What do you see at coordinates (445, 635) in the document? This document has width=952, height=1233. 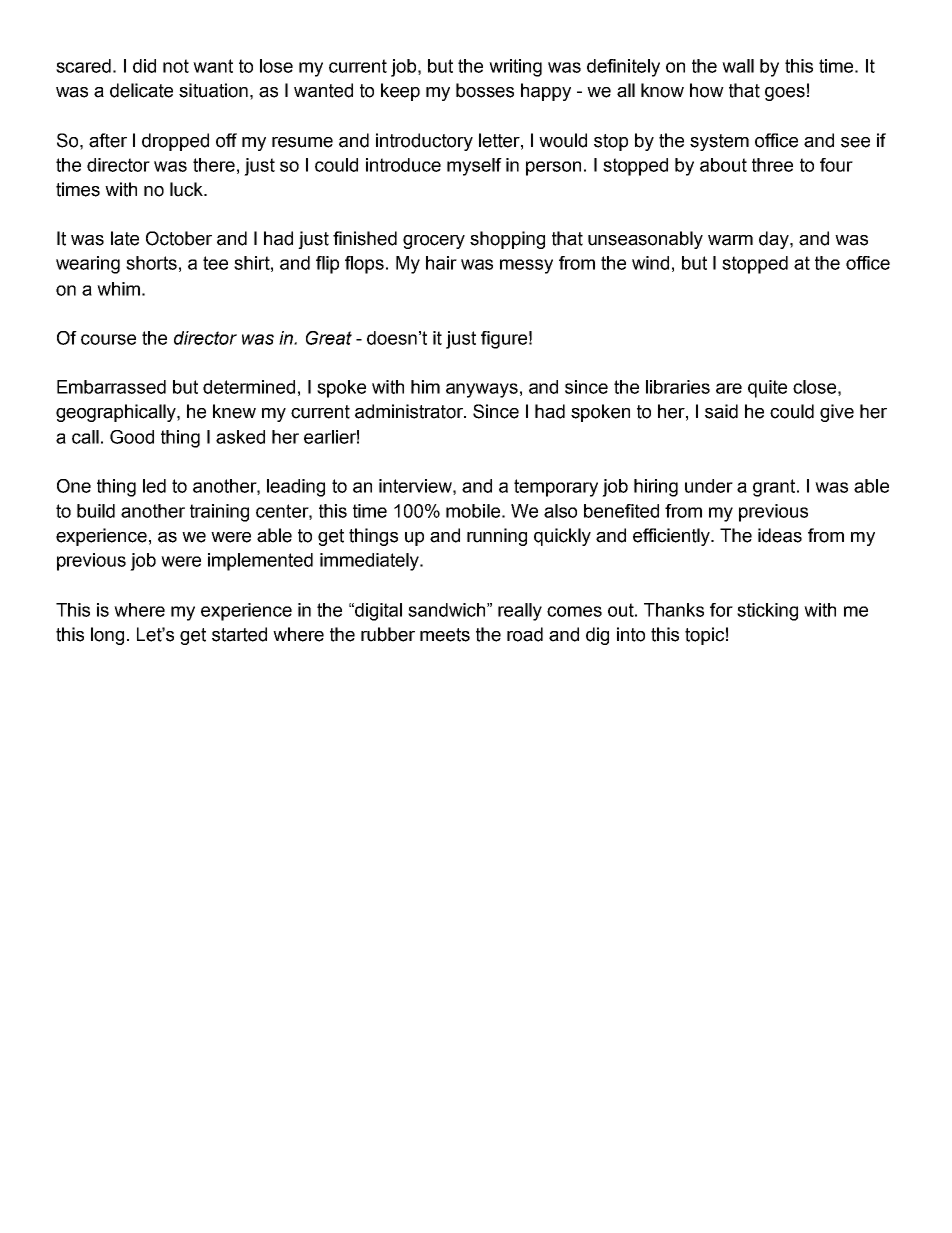 I see `meets` at bounding box center [445, 635].
